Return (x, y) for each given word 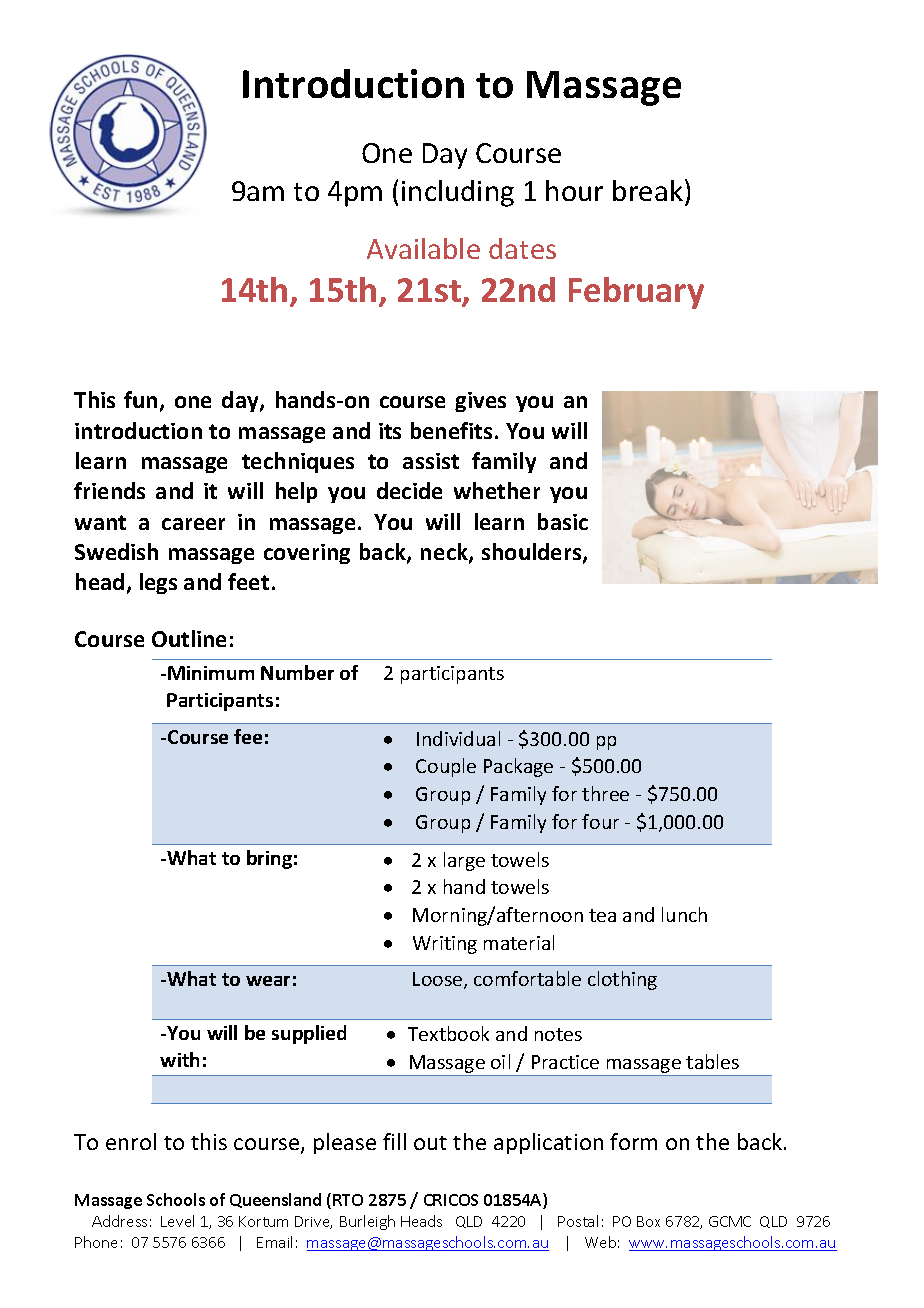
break (648, 190)
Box (648, 1221)
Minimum (211, 673)
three (605, 793)
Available (423, 248)
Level (177, 1221)
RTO (348, 1200)
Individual (458, 738)
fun (140, 399)
